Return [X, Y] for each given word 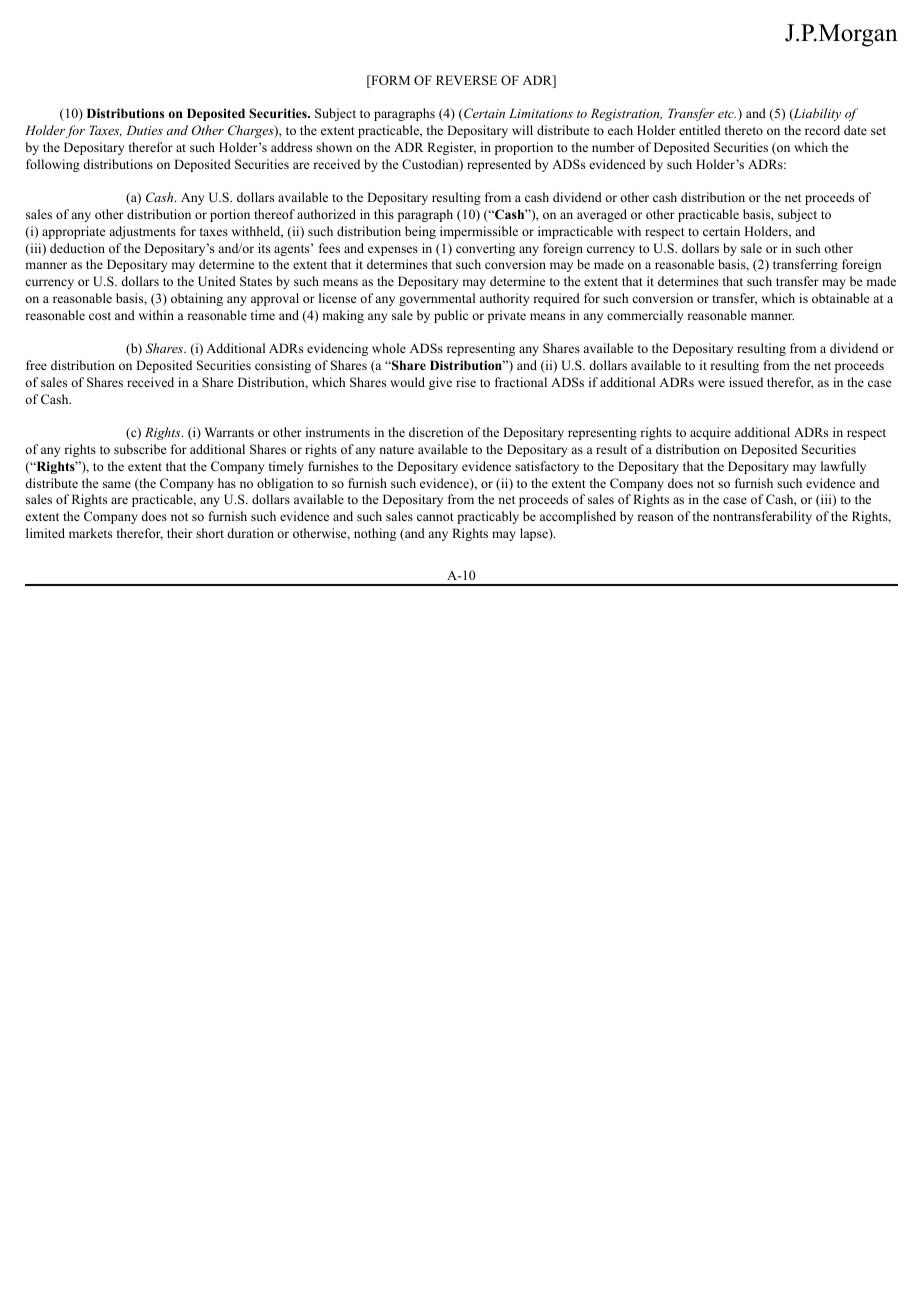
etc [727, 114]
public [451, 316]
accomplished [578, 517]
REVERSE [466, 80]
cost [100, 316]
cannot [435, 517]
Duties [144, 130]
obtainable [841, 298]
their [180, 533]
